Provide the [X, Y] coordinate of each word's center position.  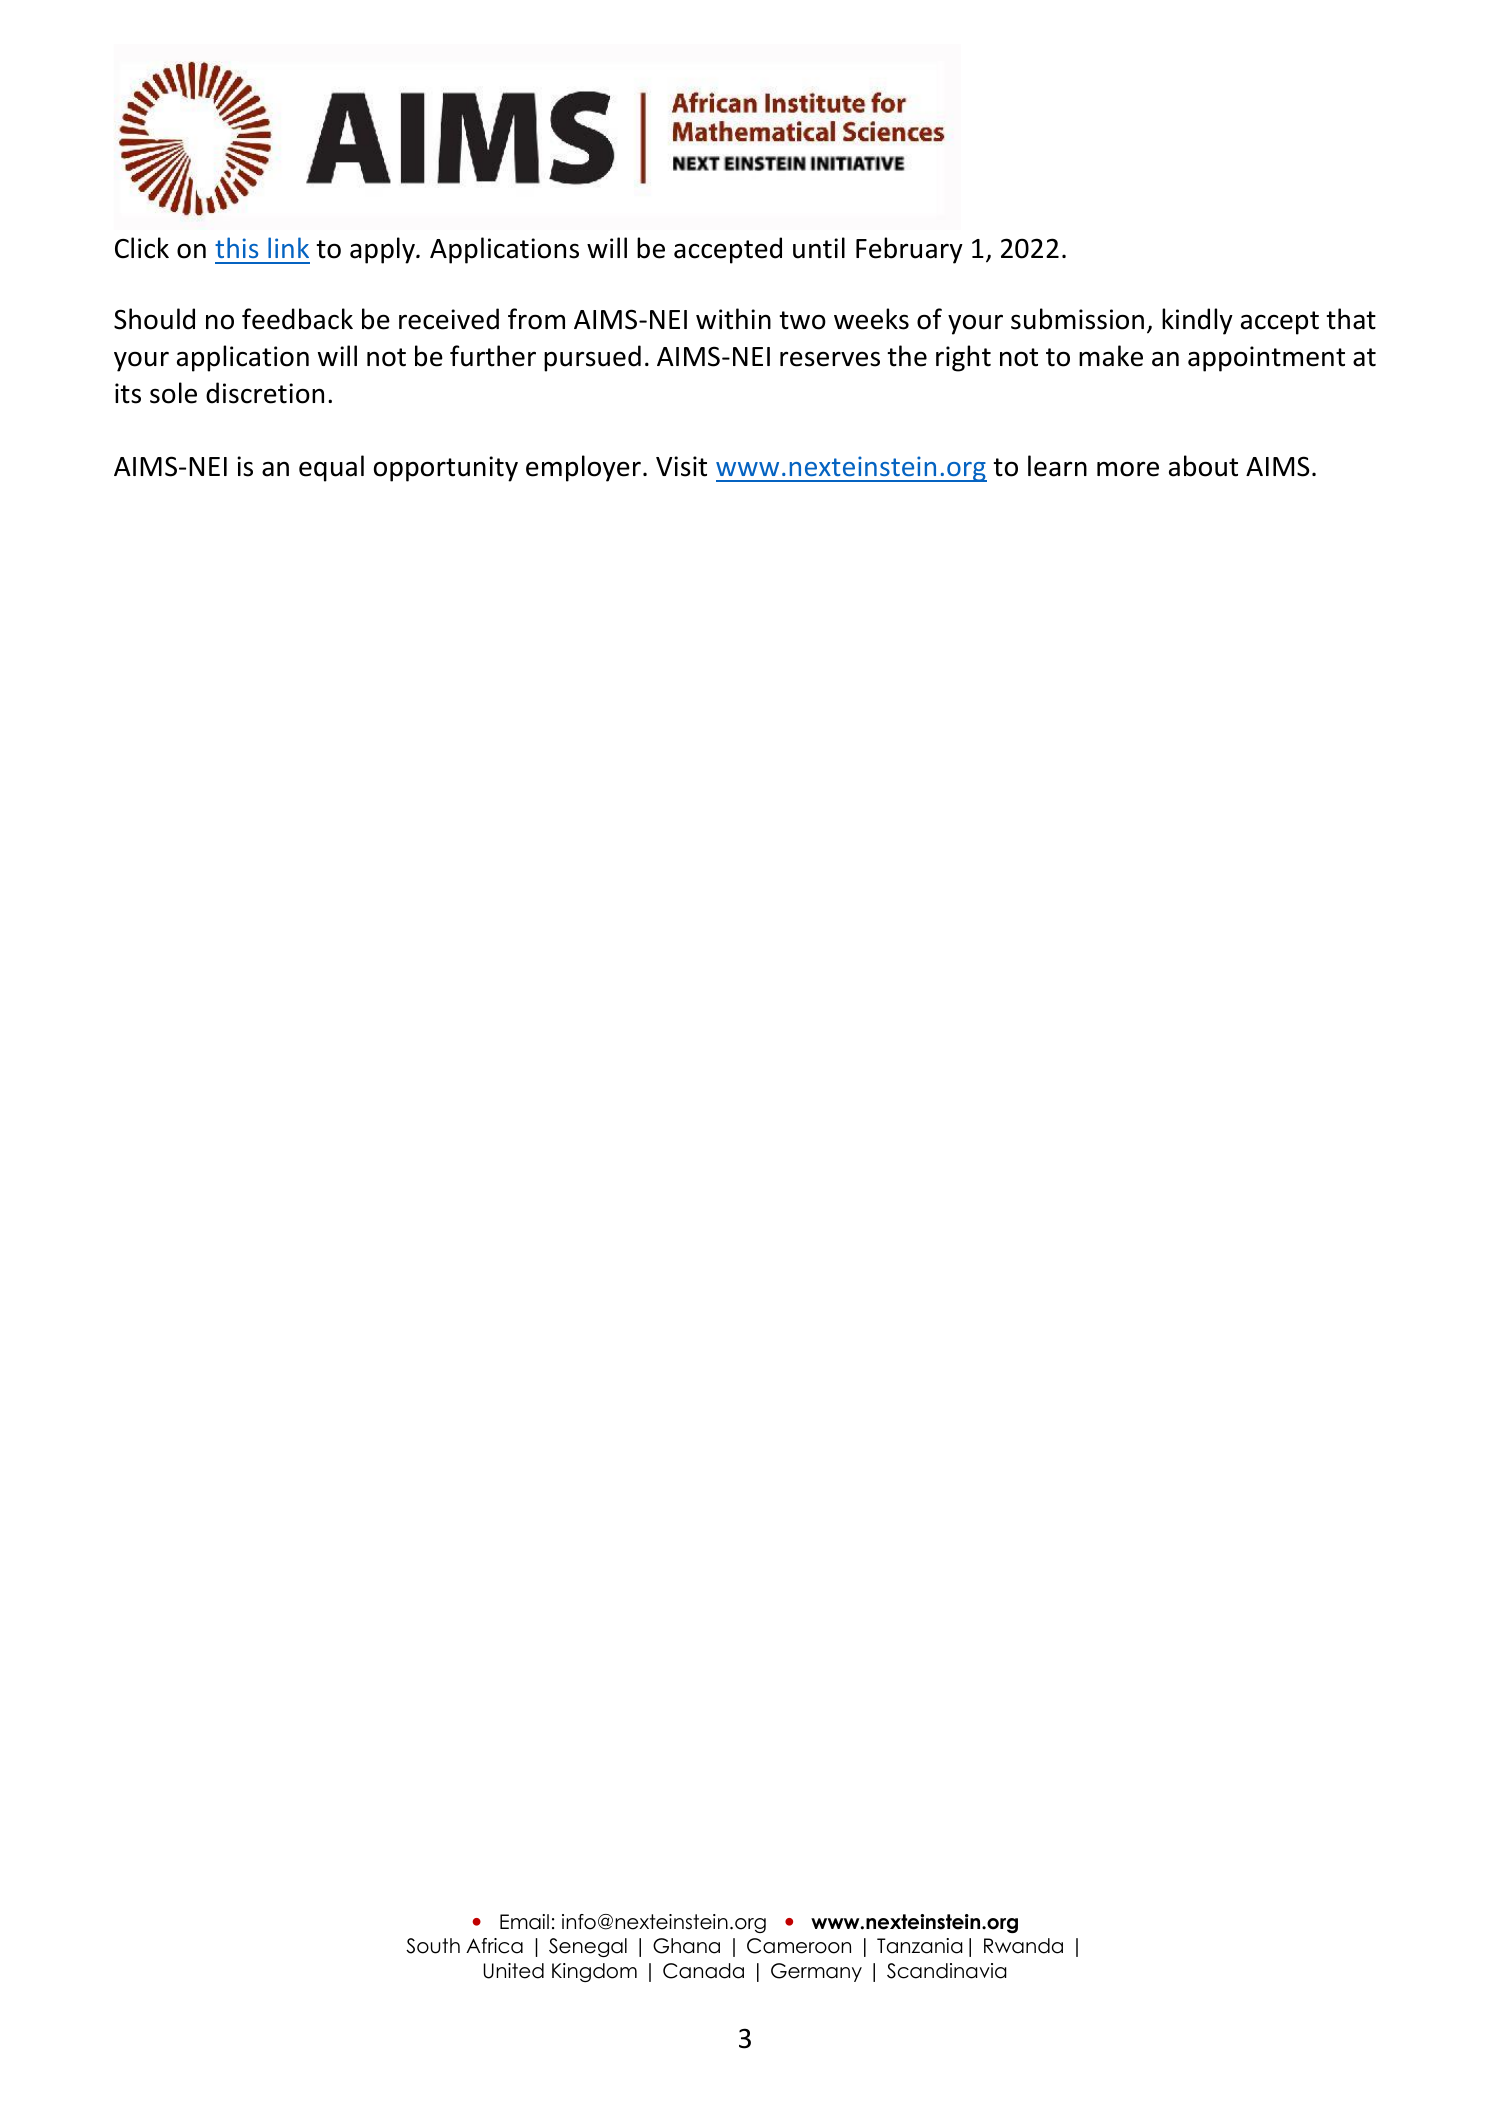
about [1203, 466]
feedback [297, 319]
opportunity [446, 469]
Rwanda [1023, 1946]
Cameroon [799, 1946]
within [733, 319]
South [433, 1946]
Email [524, 1922]
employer [583, 468]
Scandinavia [946, 1971]
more [1128, 469]
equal [331, 468]
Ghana [686, 1946]
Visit [681, 466]
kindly [1197, 321]
